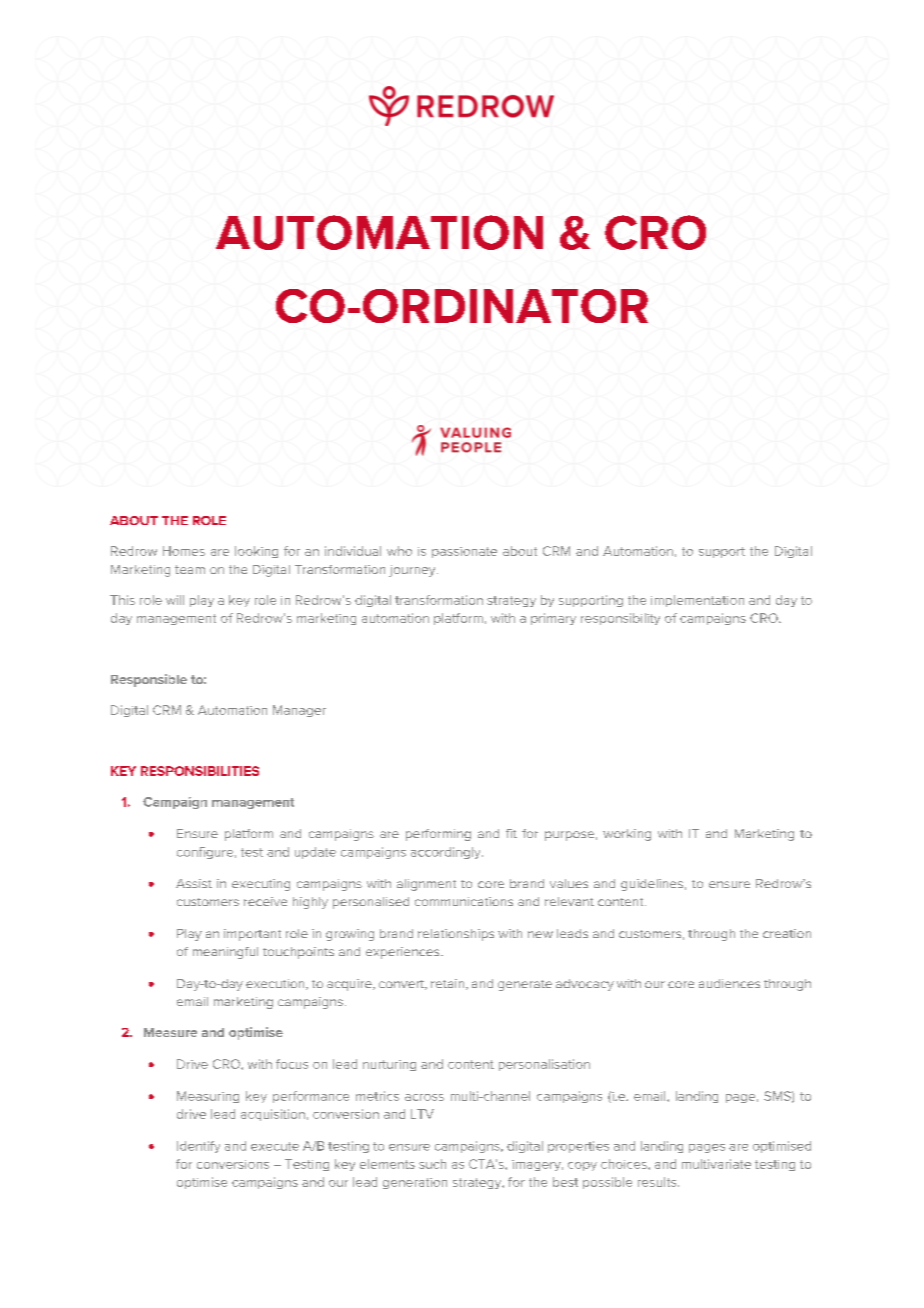 This page has height=1308, width=924. Describe the element at coordinates (190, 569) in the page. I see `team` at that location.
